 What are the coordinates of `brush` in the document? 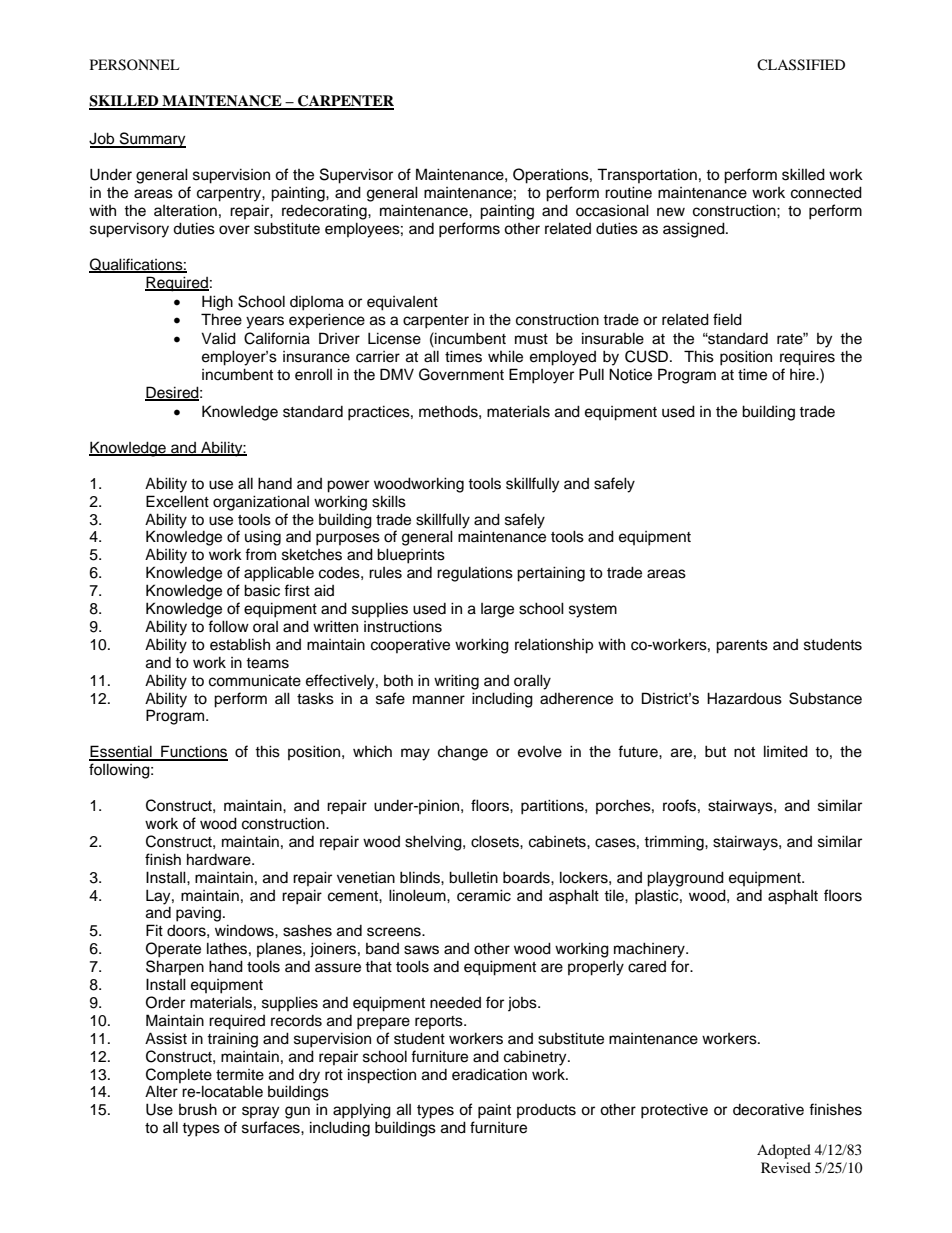 It's located at (198, 1109).
